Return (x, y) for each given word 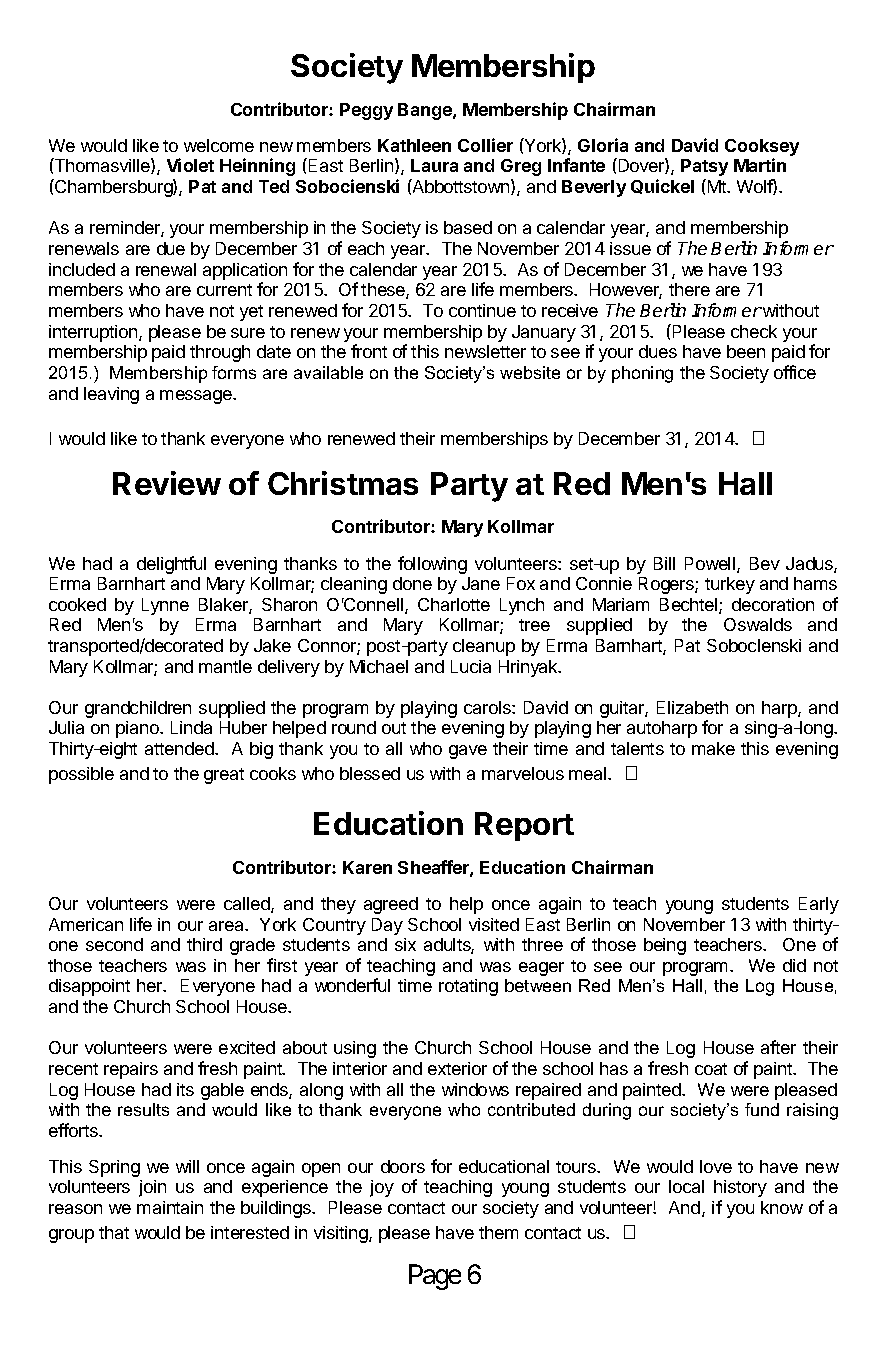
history (740, 1188)
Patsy (704, 167)
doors (403, 1166)
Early (819, 905)
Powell (710, 563)
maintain (170, 1207)
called (248, 905)
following (432, 565)
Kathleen (414, 145)
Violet (190, 165)
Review (167, 483)
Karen (367, 867)
